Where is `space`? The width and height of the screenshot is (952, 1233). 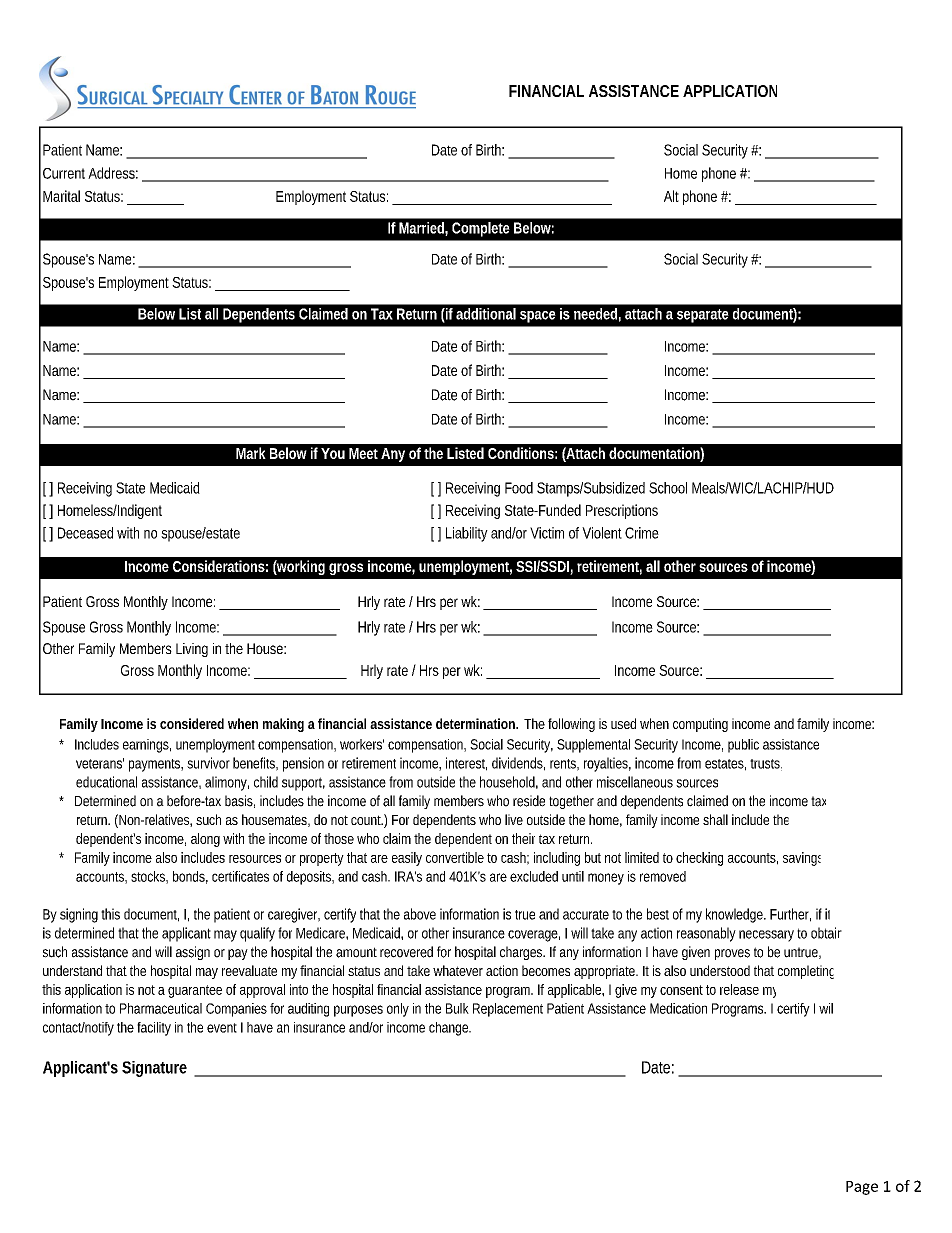 space is located at coordinates (538, 317).
